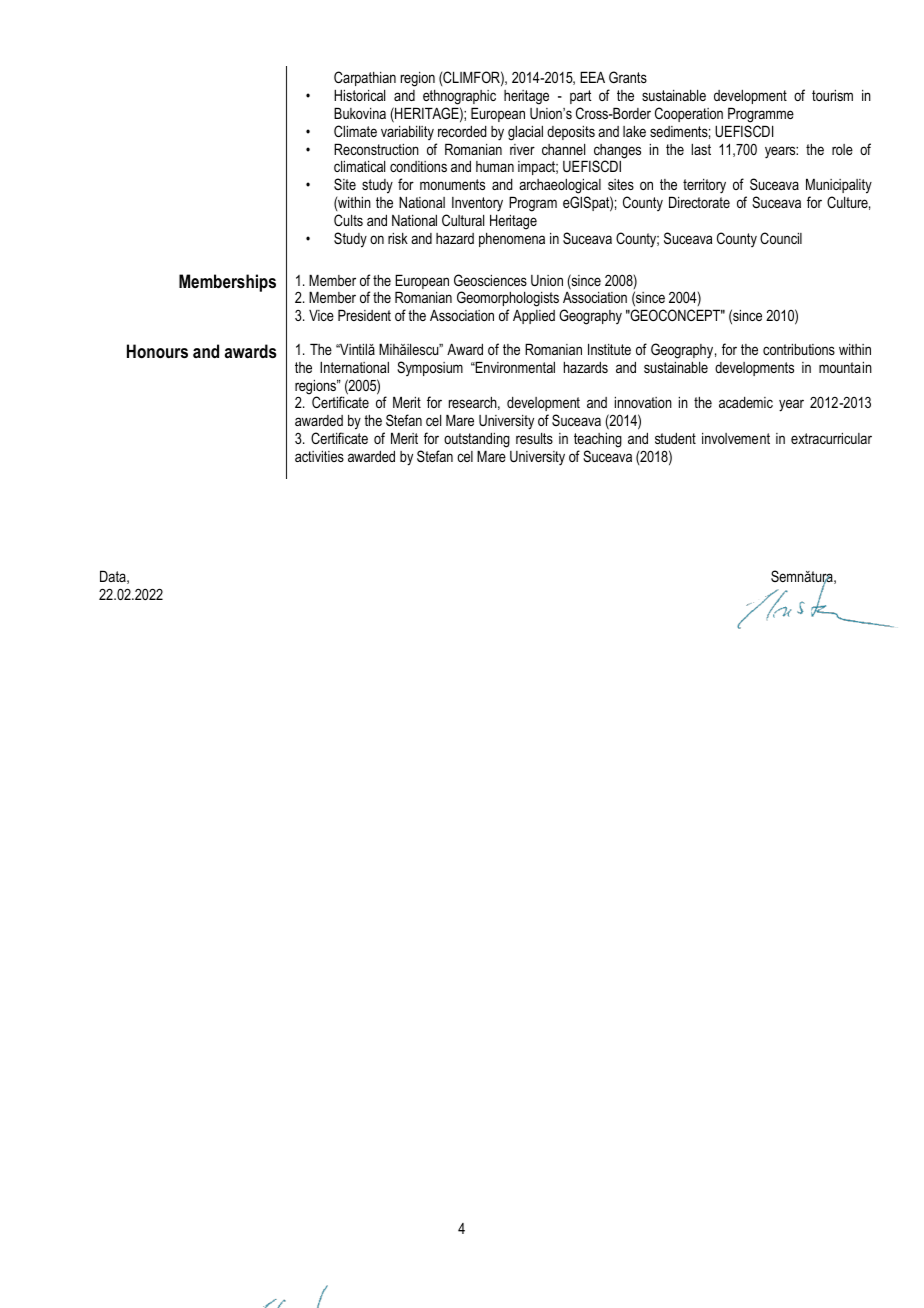  What do you see at coordinates (459, 97) in the document?
I see `ethnographic` at bounding box center [459, 97].
